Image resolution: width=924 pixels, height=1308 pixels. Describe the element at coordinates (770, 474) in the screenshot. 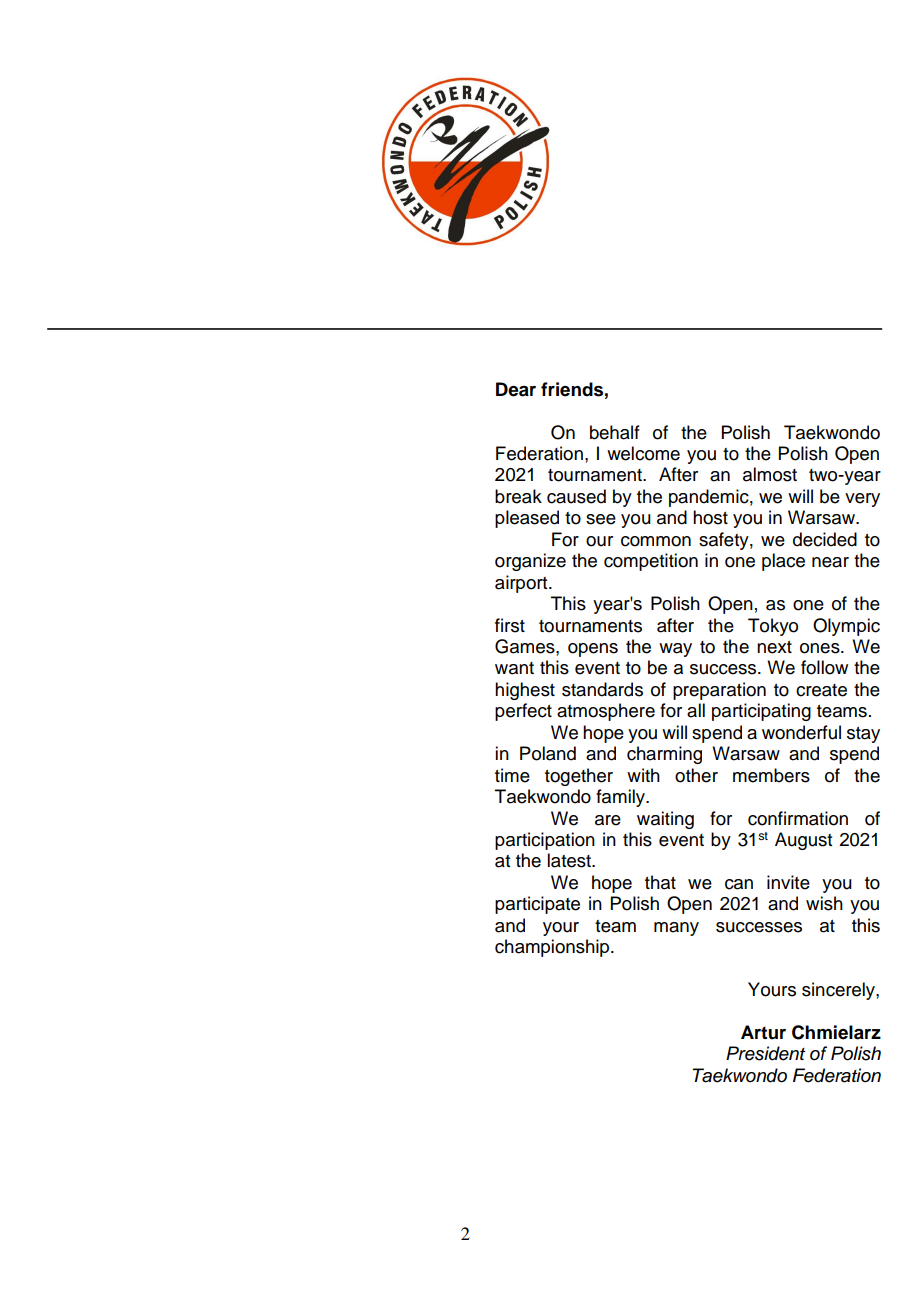

I see `almost` at that location.
